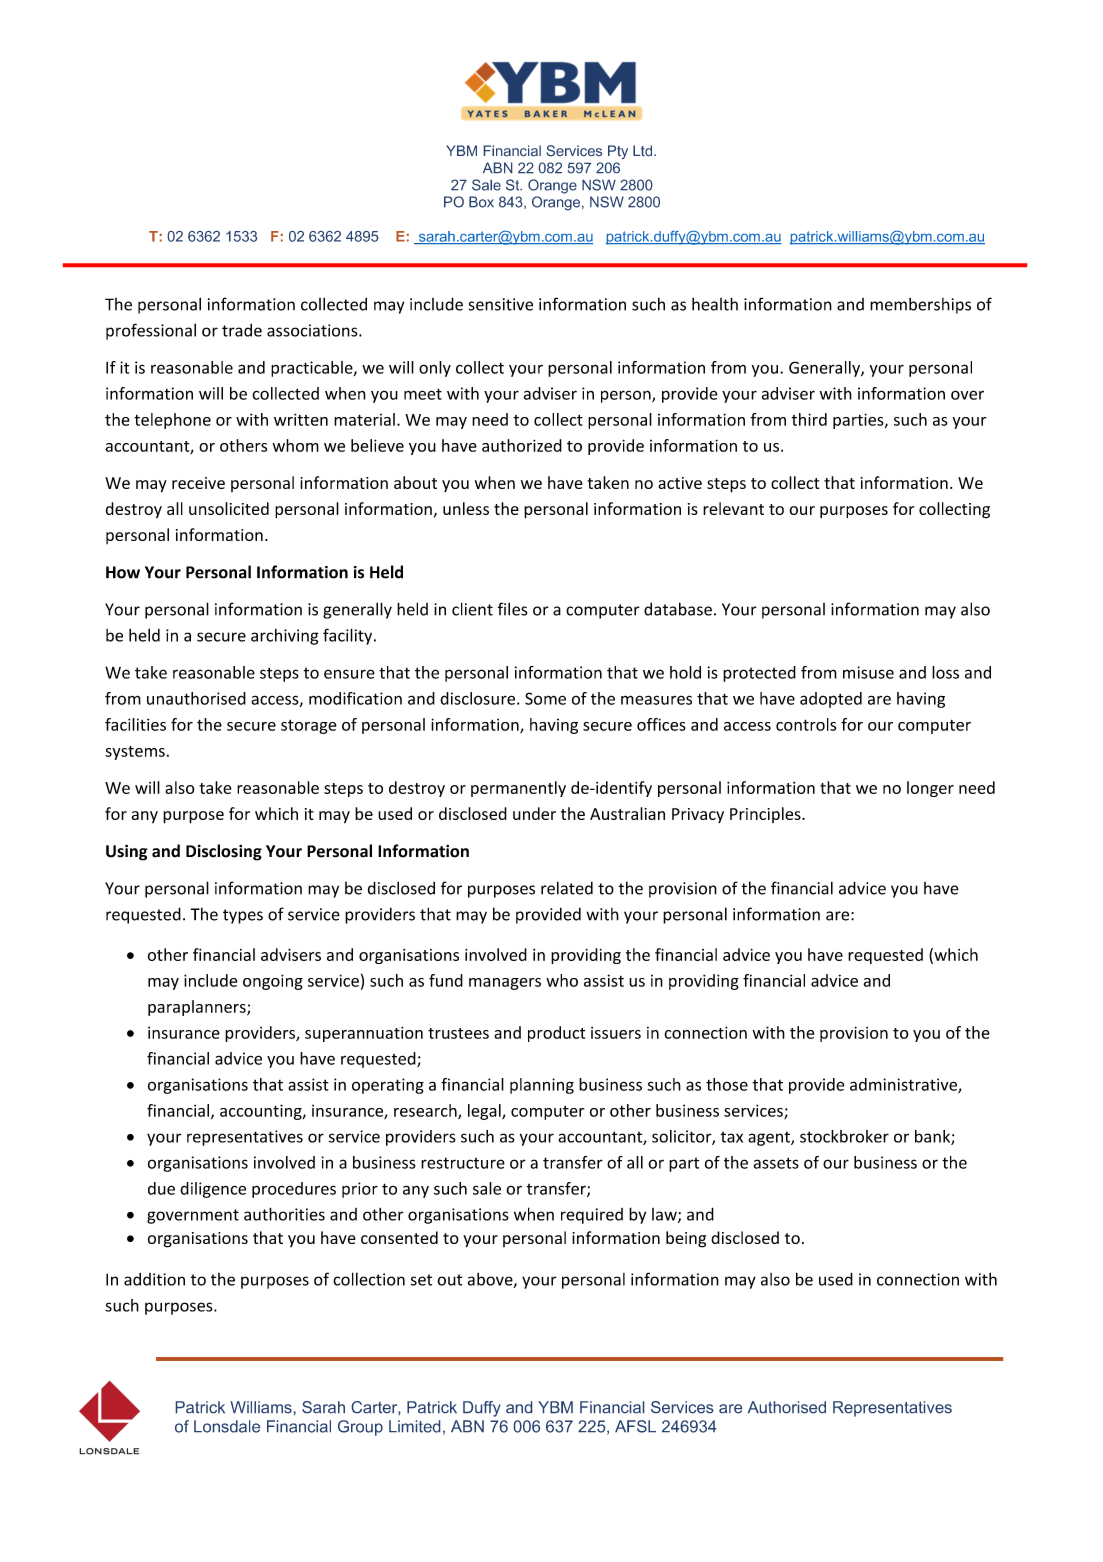 This document has width=1103, height=1562. What do you see at coordinates (868, 672) in the document?
I see `misuse` at bounding box center [868, 672].
